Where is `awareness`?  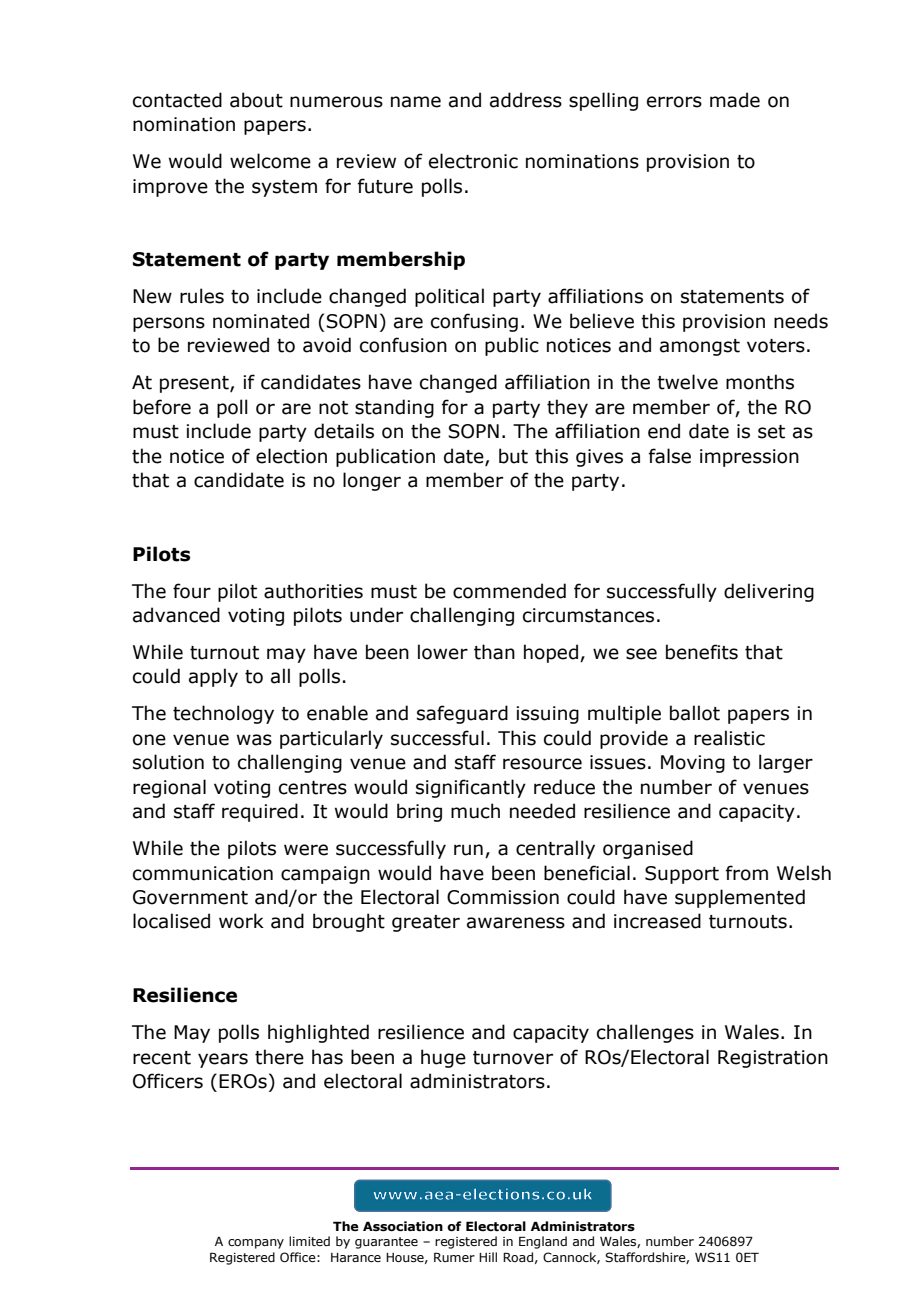 awareness is located at coordinates (516, 923).
